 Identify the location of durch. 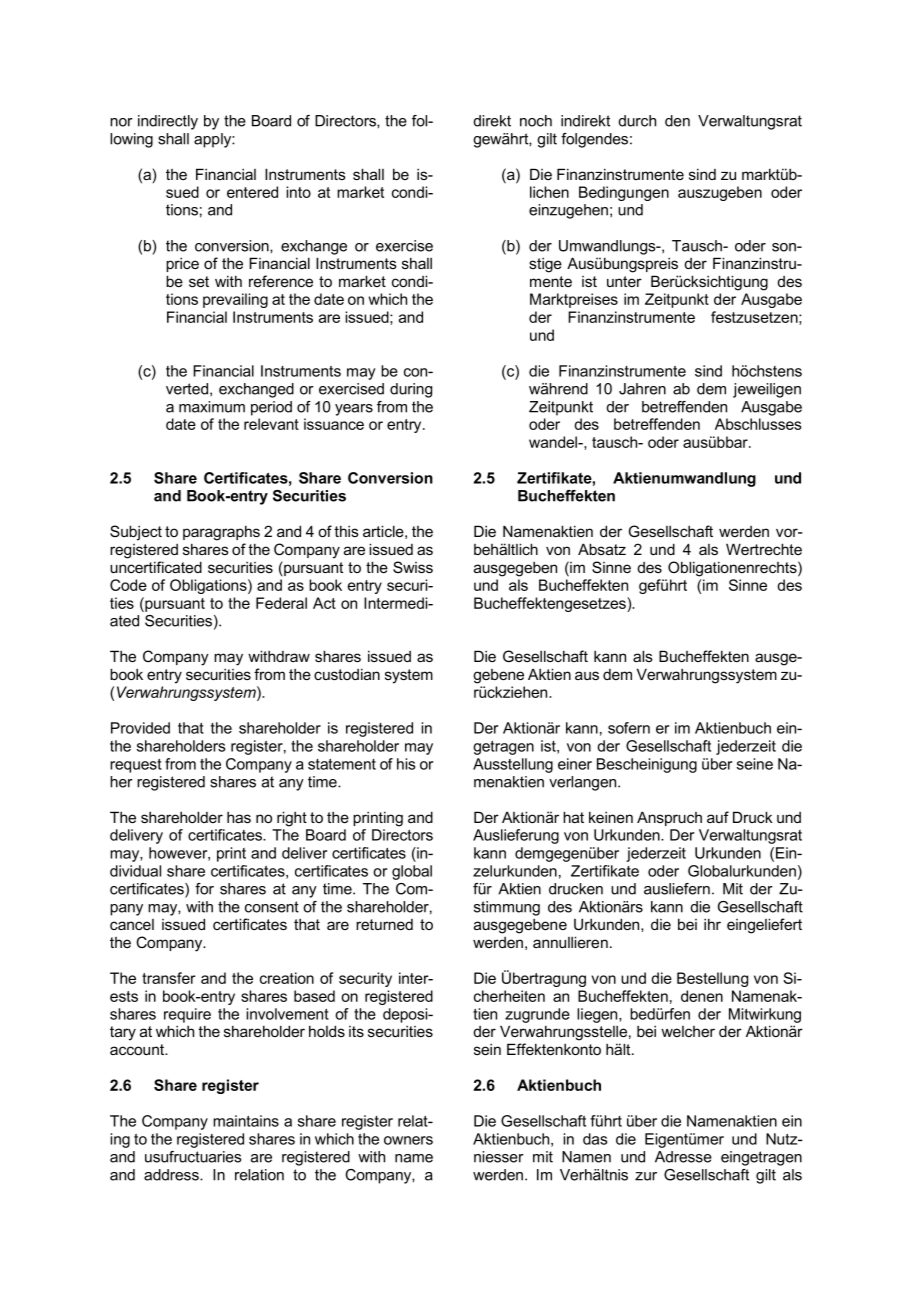
(637, 121).
